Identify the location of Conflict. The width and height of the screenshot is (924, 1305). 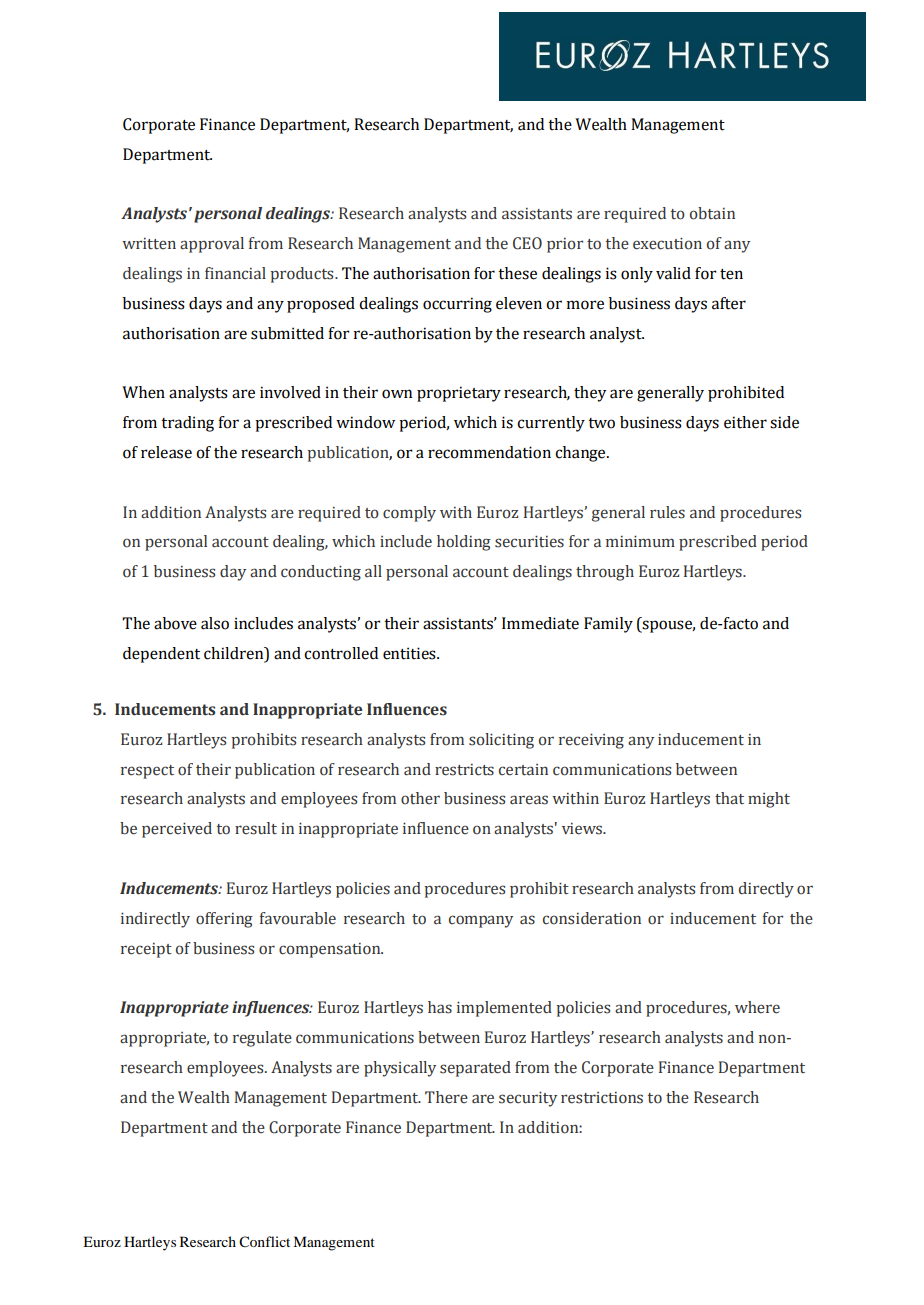
(264, 1242).
